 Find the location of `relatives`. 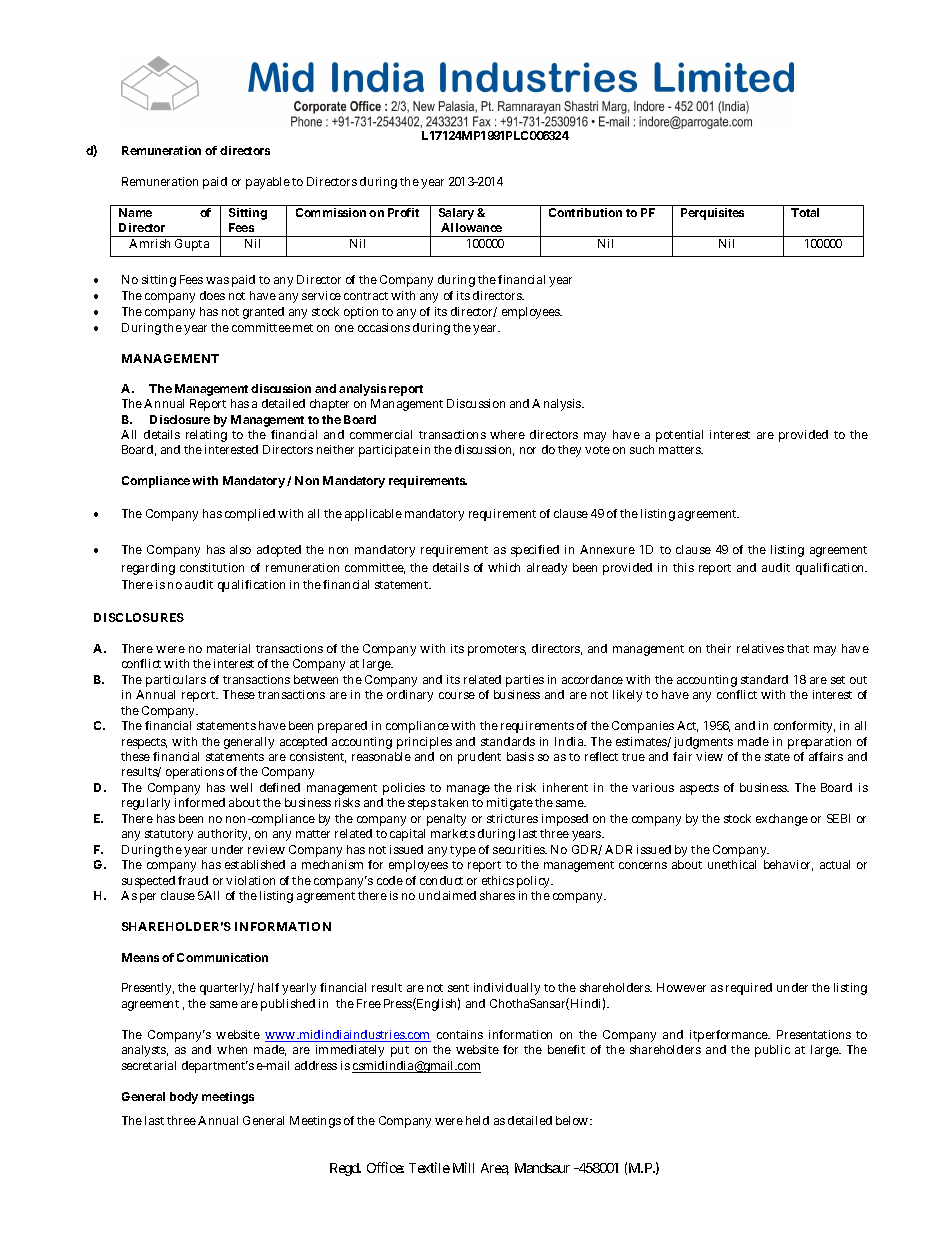

relatives is located at coordinates (760, 648).
